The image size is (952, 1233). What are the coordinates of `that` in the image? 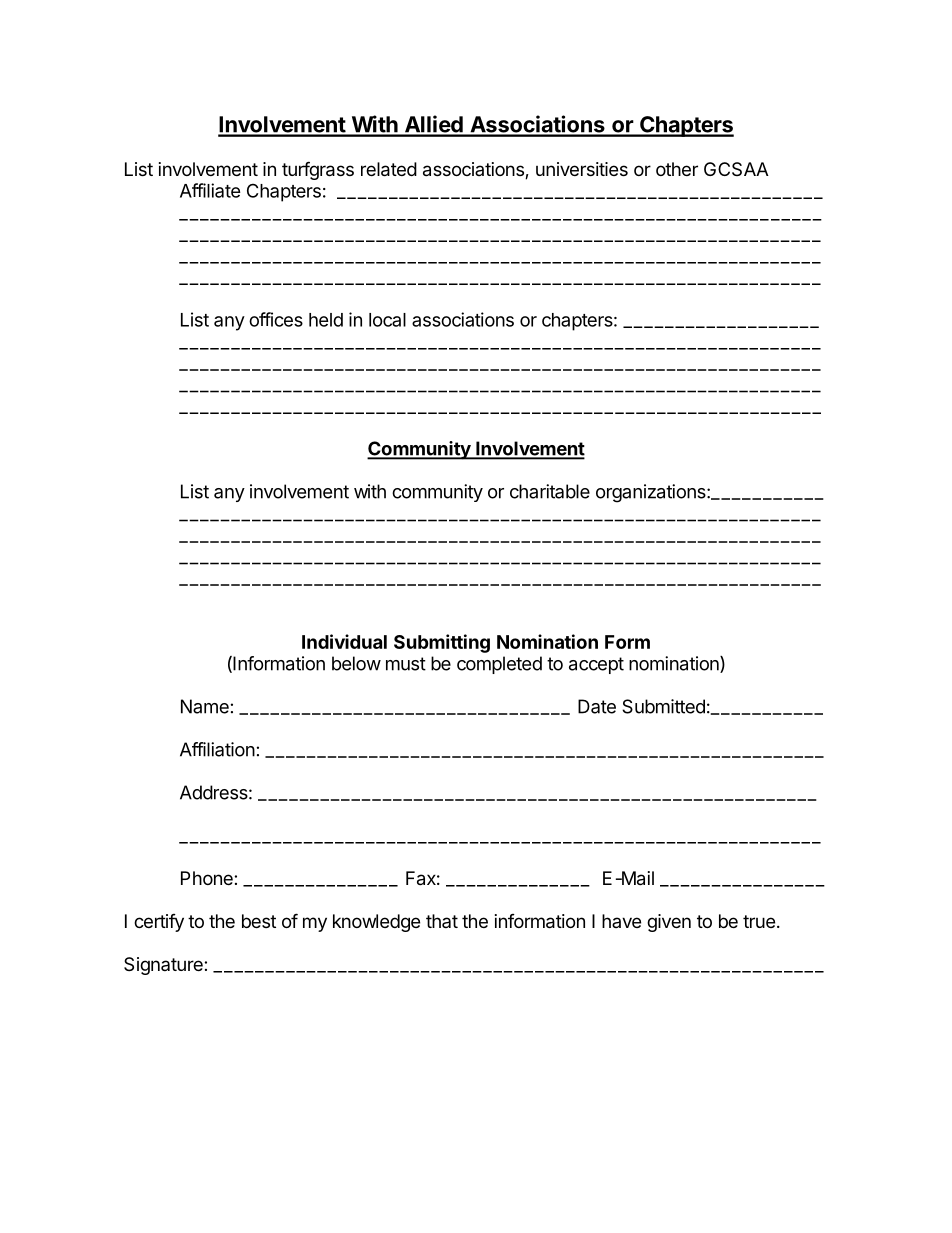 It's located at (442, 921).
